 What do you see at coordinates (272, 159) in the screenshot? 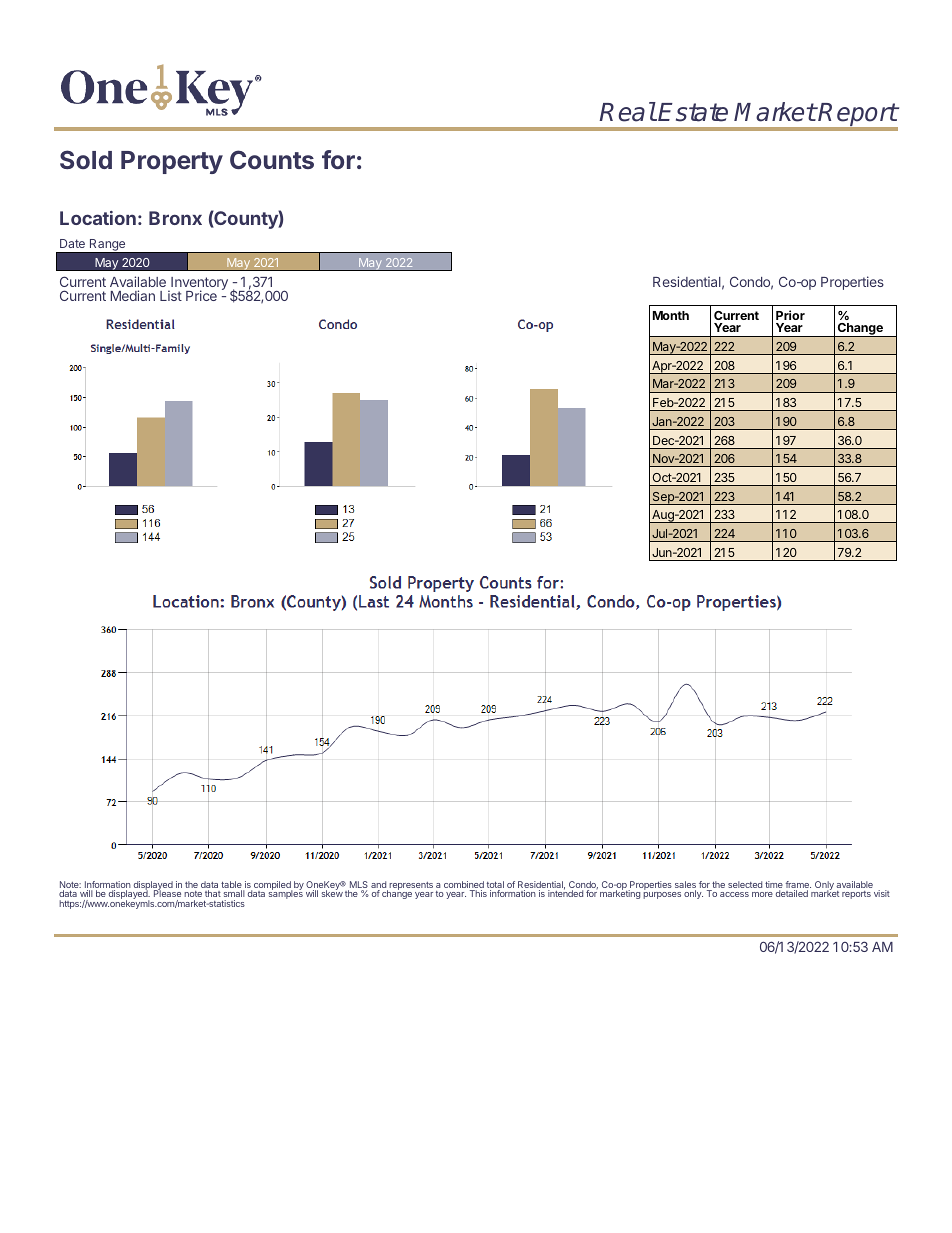
I see `Counts` at bounding box center [272, 159].
